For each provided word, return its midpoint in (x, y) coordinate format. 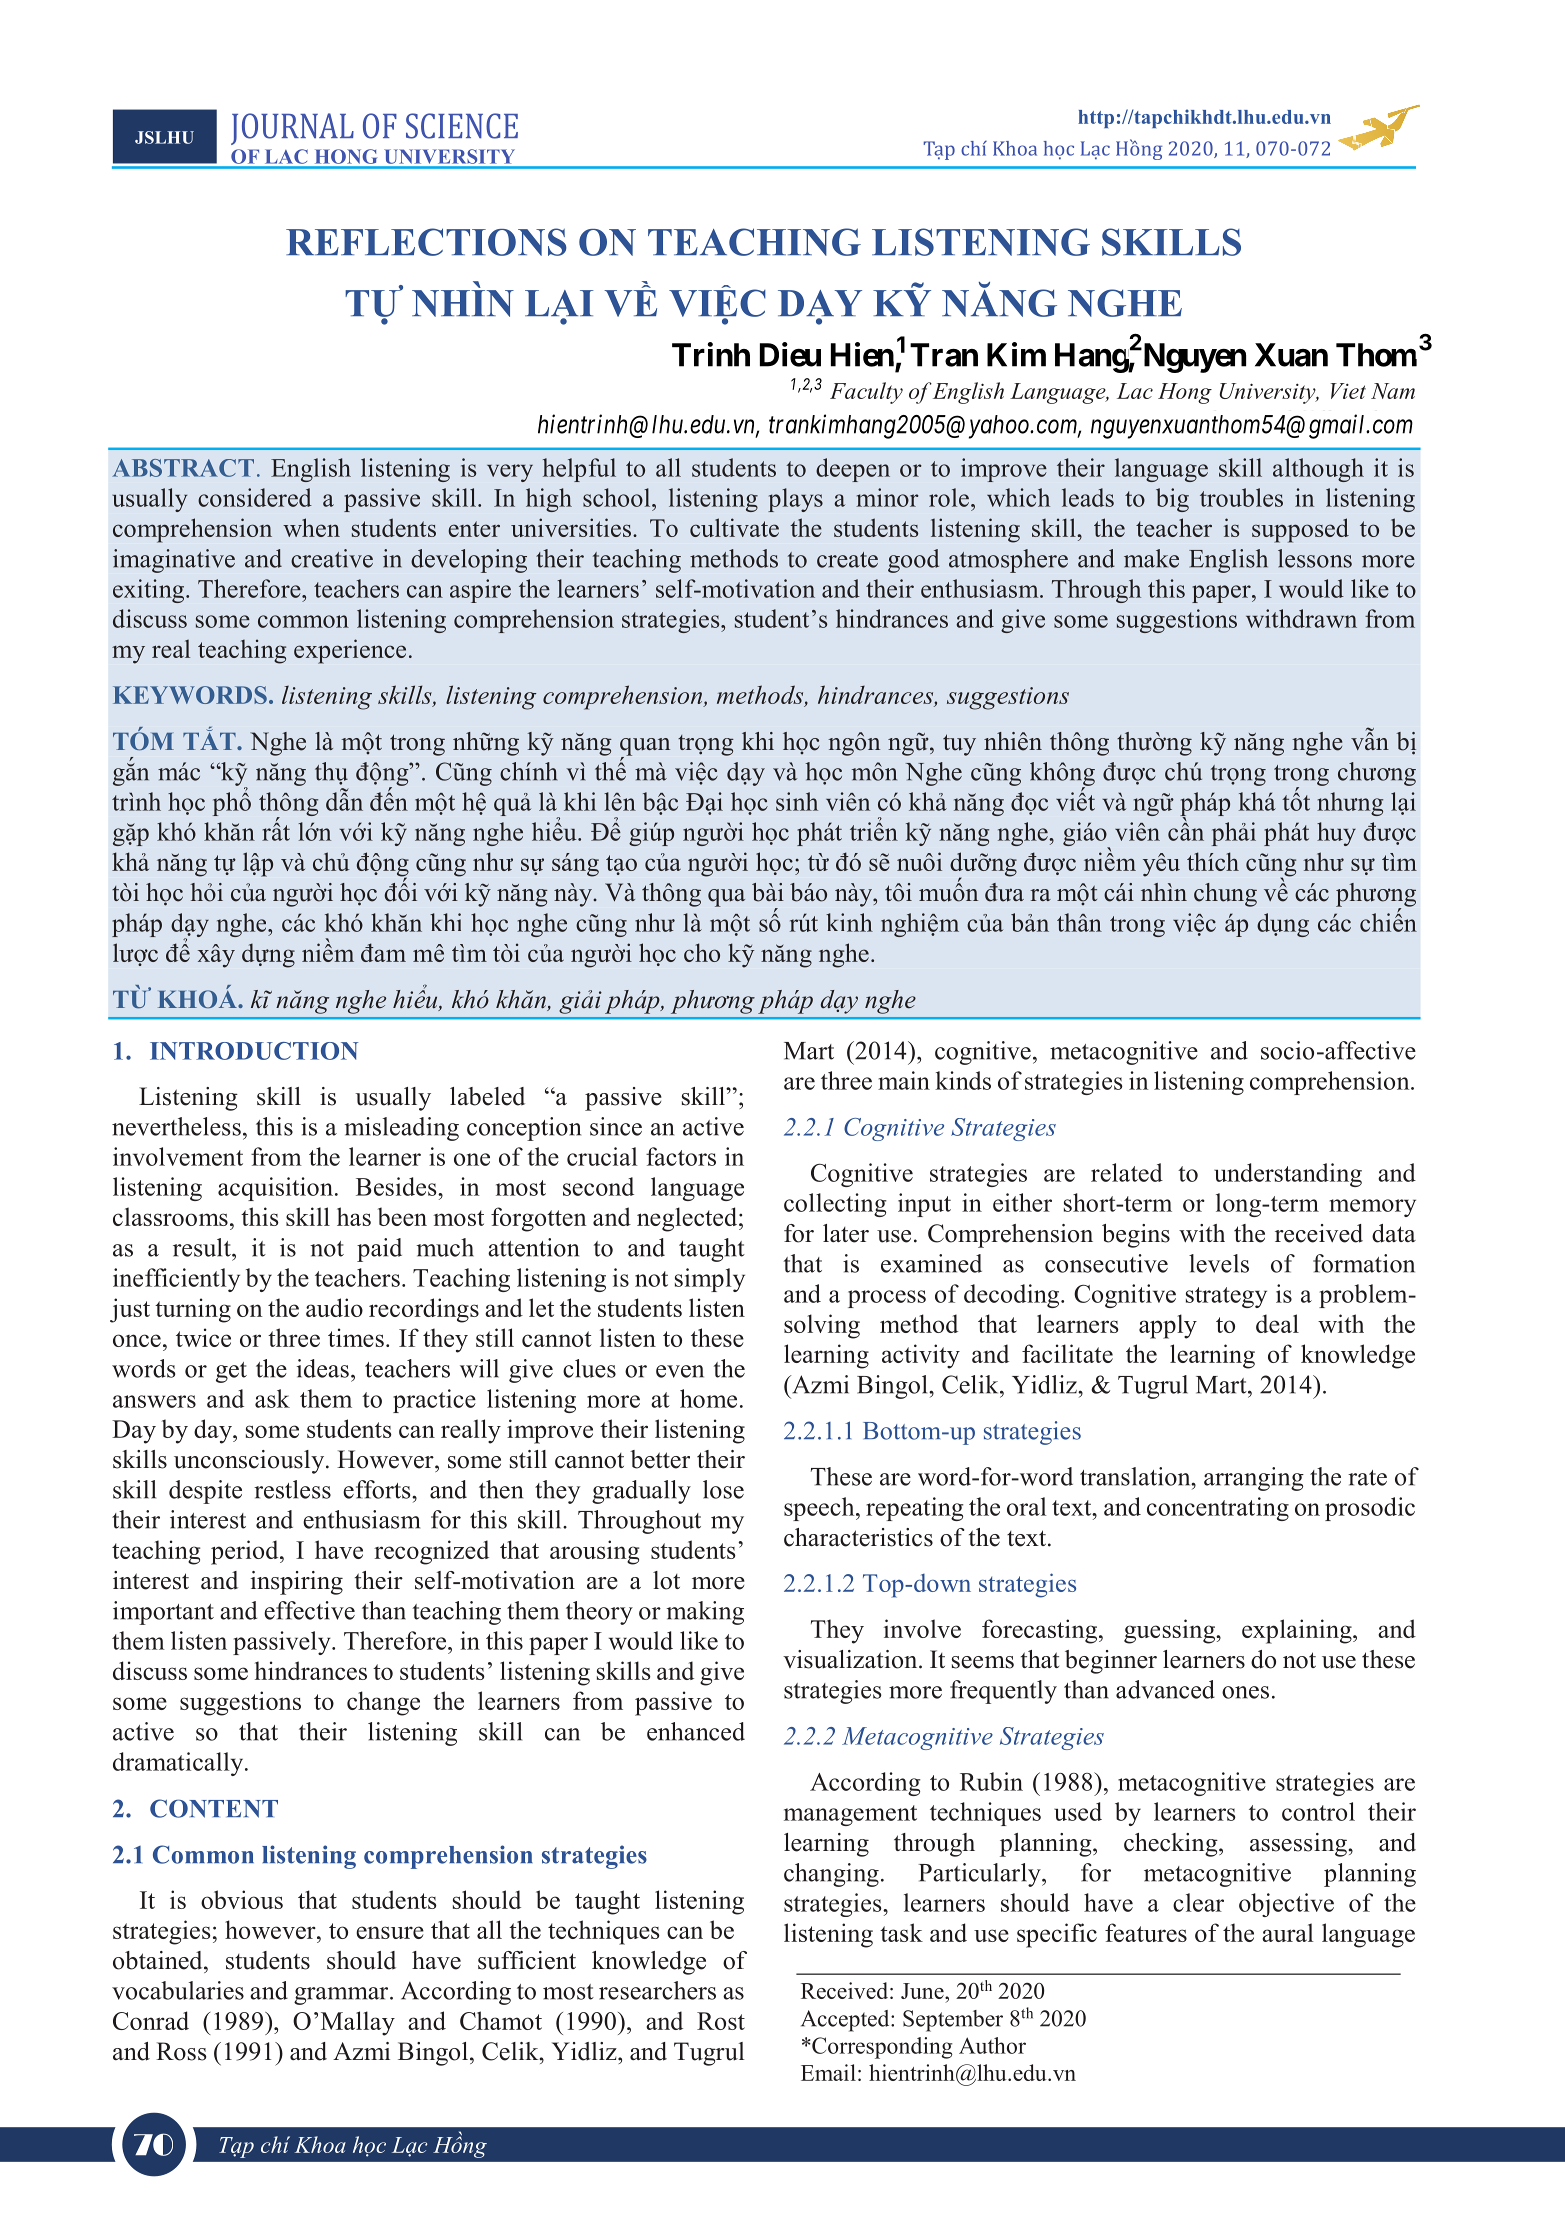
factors (681, 1156)
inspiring (297, 1583)
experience (350, 651)
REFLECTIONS (426, 242)
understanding (1288, 1175)
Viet (1348, 391)
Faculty (866, 393)
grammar (342, 1996)
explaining (1298, 1631)
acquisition (277, 1189)
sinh (797, 801)
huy (1336, 834)
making (705, 1613)
